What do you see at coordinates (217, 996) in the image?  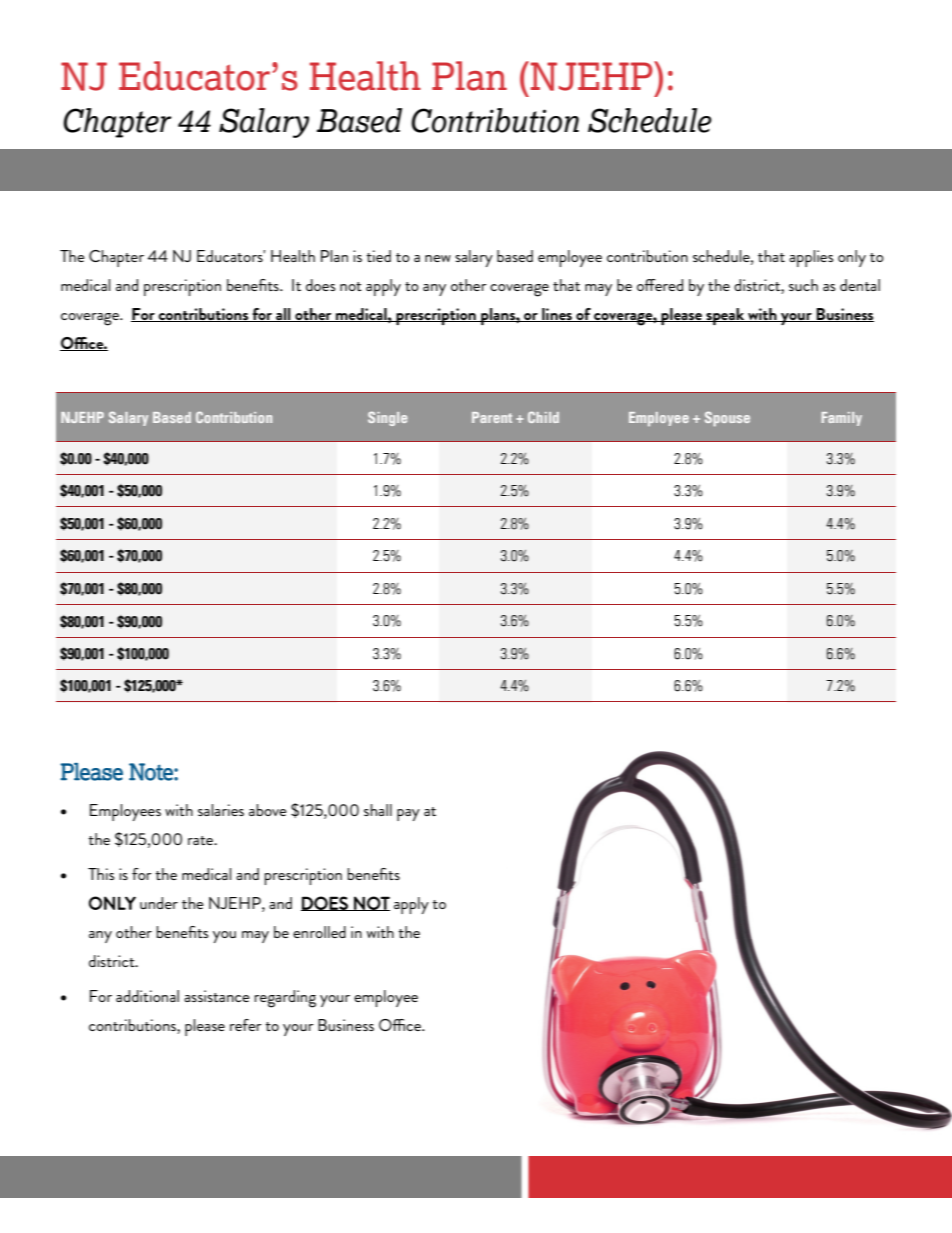 I see `assistance` at bounding box center [217, 996].
